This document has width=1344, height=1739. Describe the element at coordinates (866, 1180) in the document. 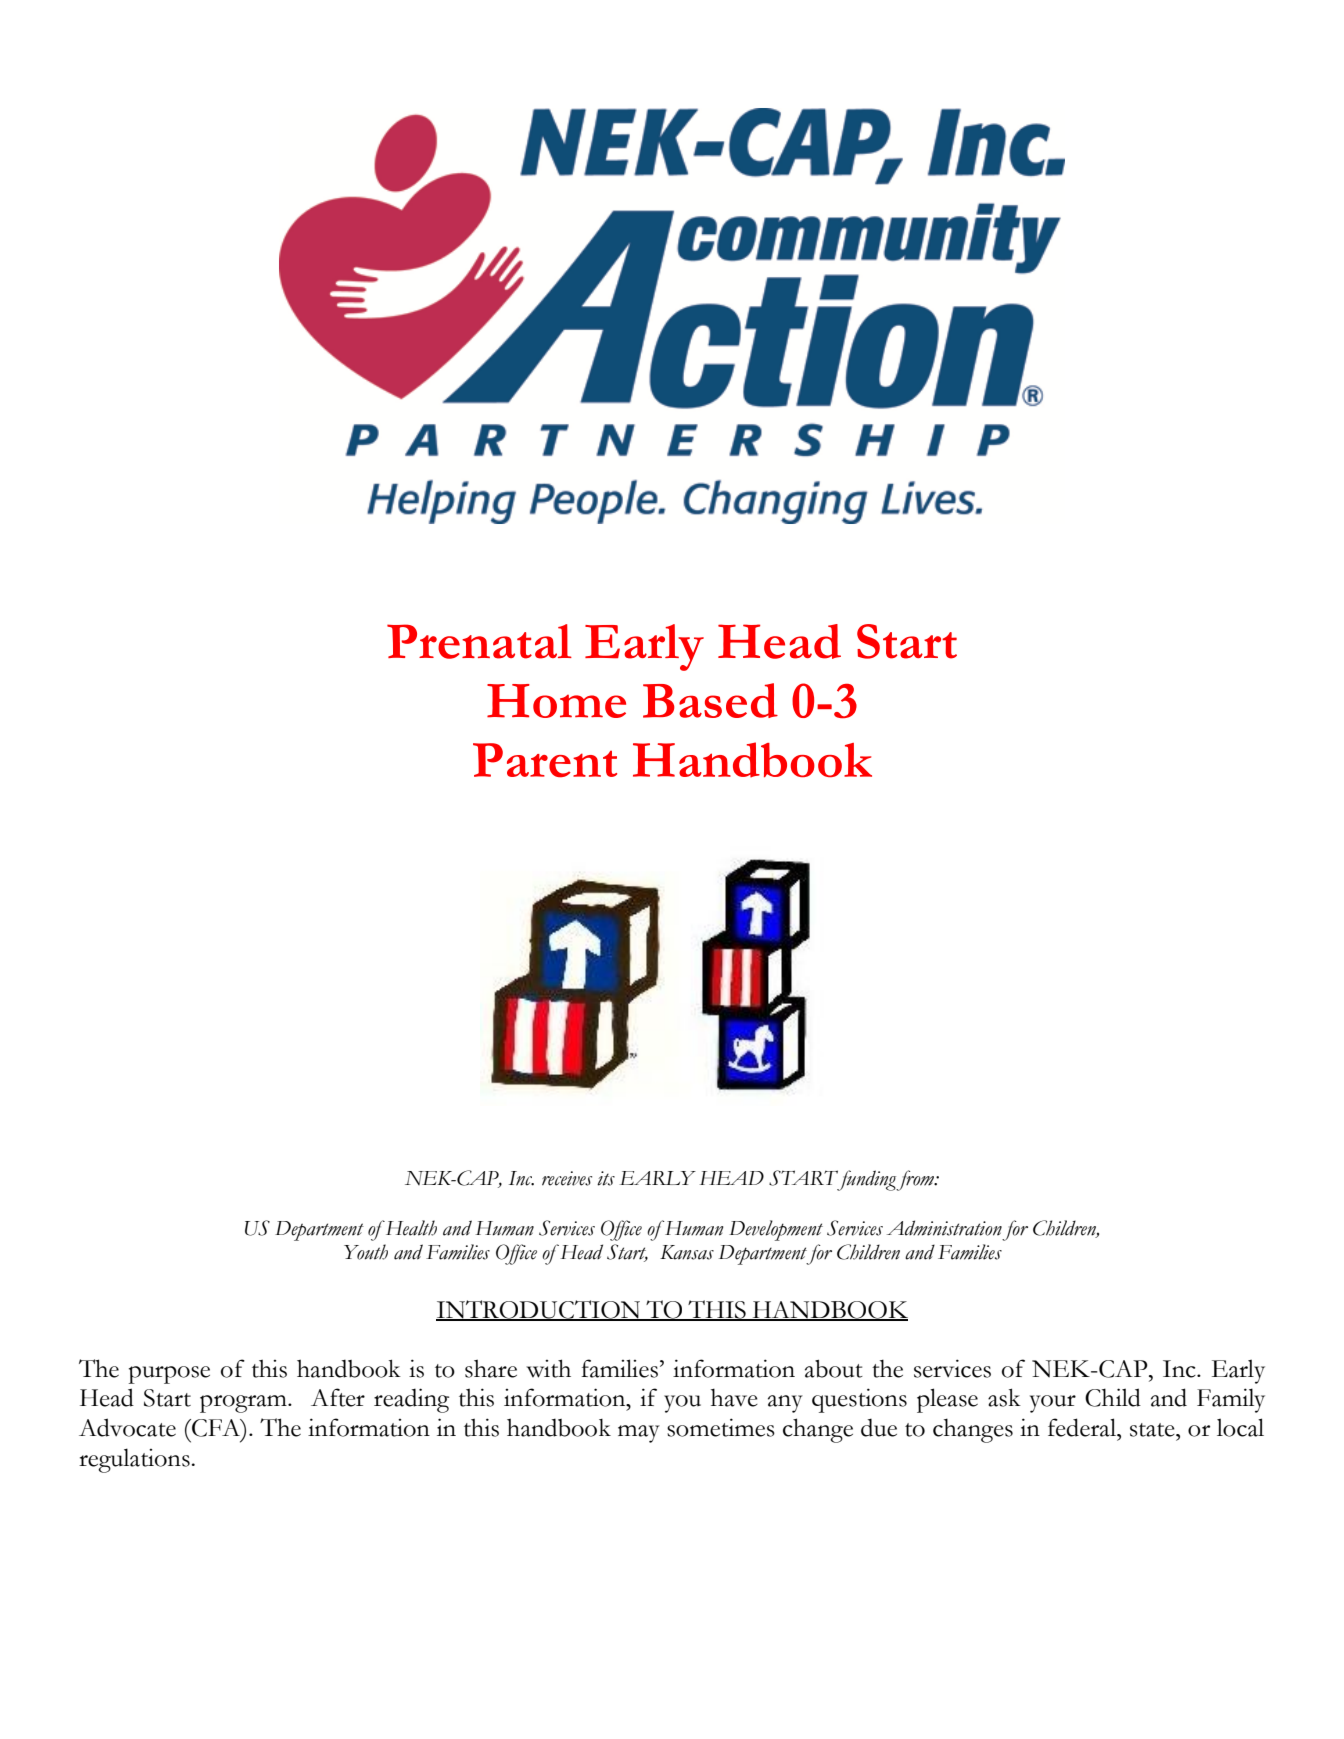

I see `funding` at that location.
